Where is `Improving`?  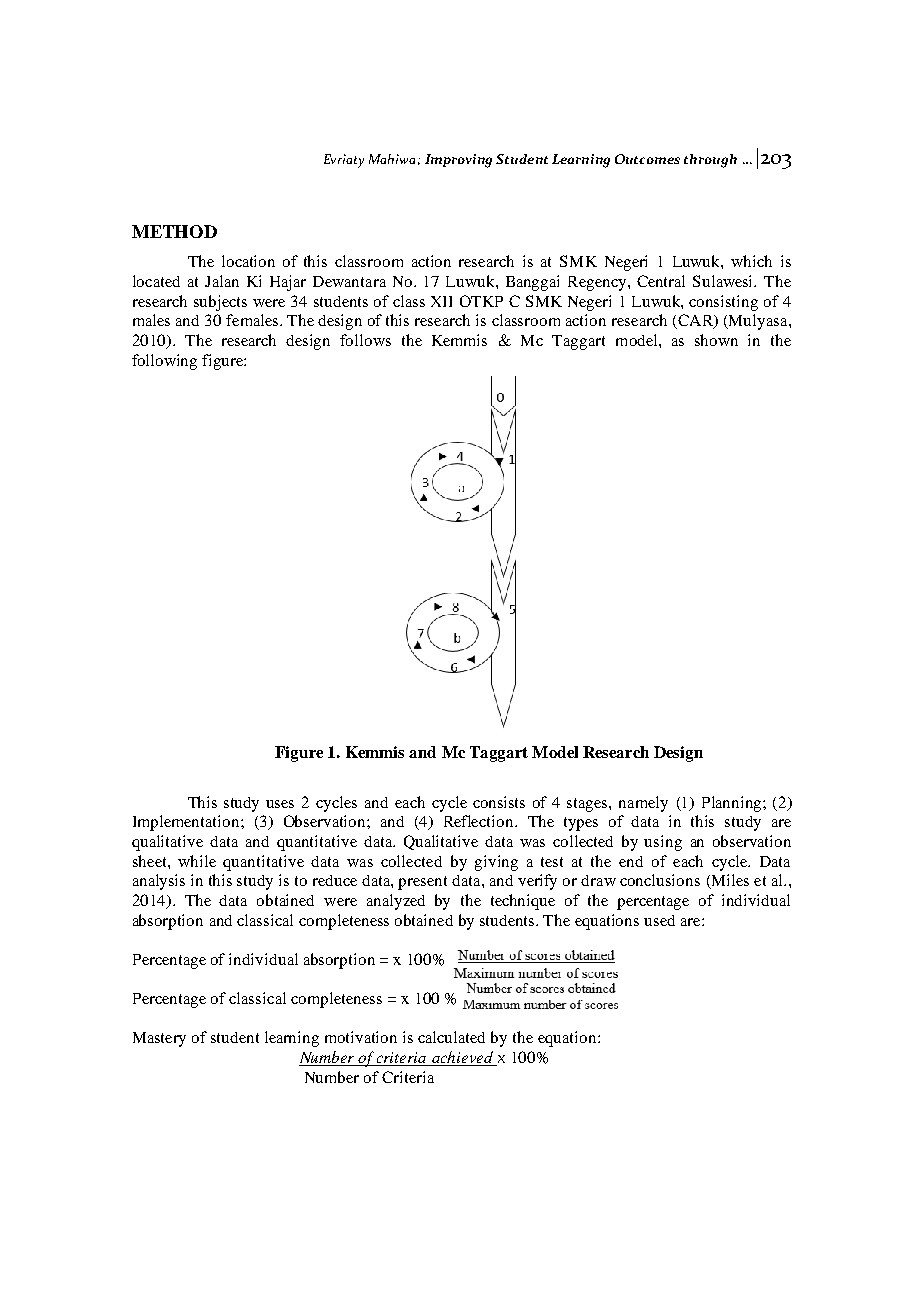
Improving is located at coordinates (458, 161).
